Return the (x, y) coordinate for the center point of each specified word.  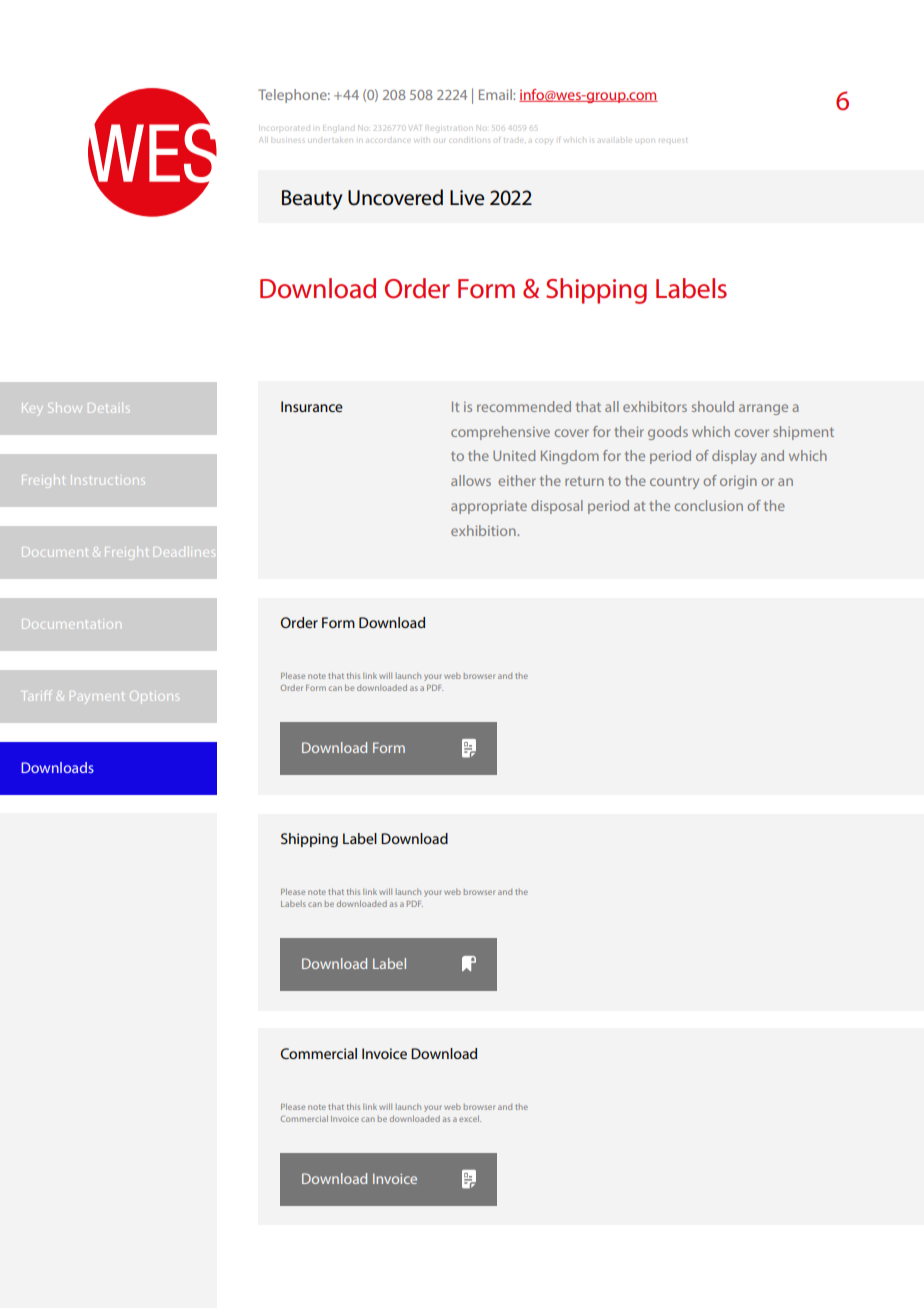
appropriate (489, 507)
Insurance (312, 406)
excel (470, 1118)
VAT (415, 128)
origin (738, 482)
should (713, 406)
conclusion (708, 505)
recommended (524, 406)
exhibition (484, 530)
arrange (763, 409)
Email (496, 94)
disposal (557, 507)
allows (471, 480)
